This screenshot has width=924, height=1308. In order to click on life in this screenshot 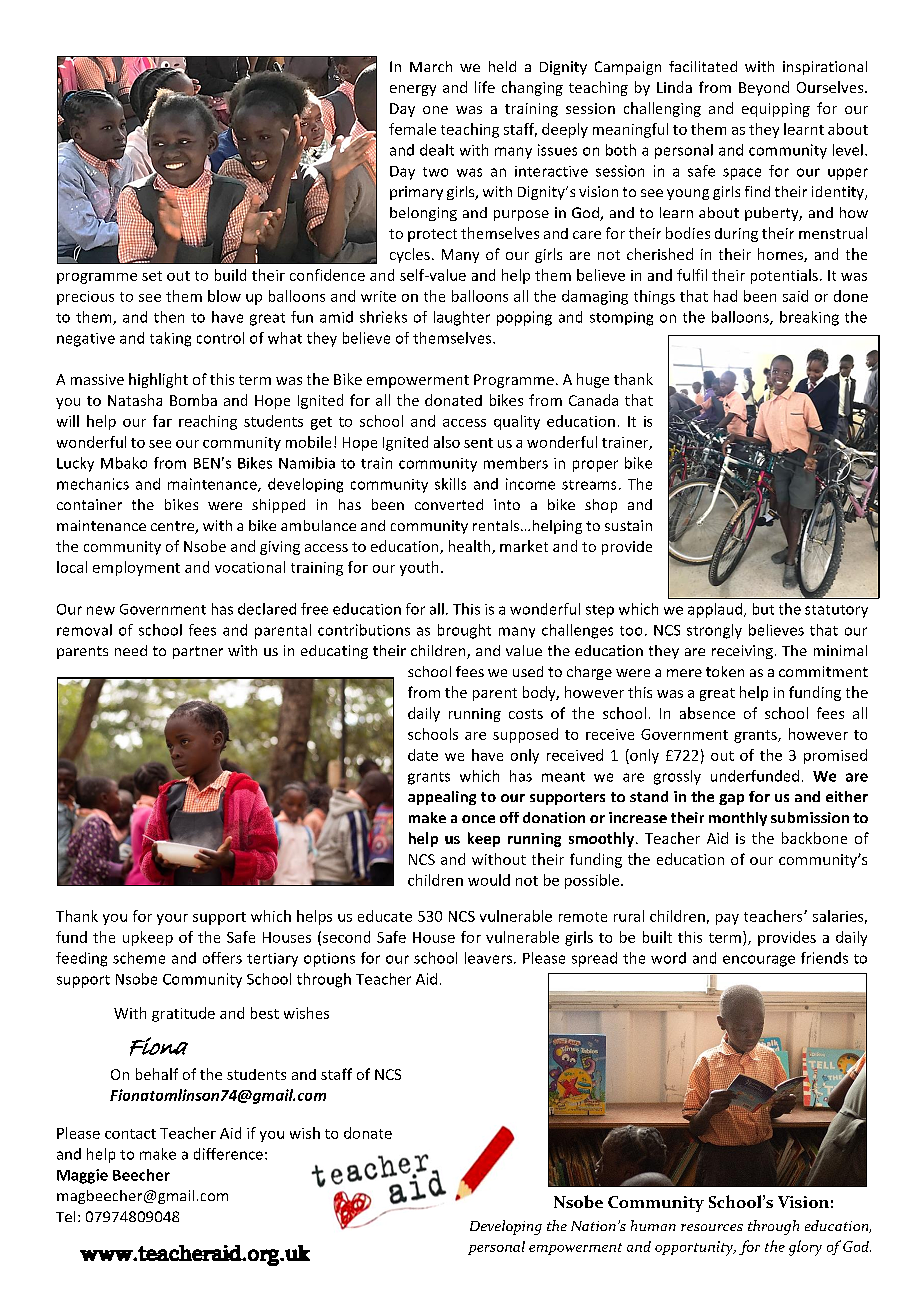, I will do `click(485, 87)`.
